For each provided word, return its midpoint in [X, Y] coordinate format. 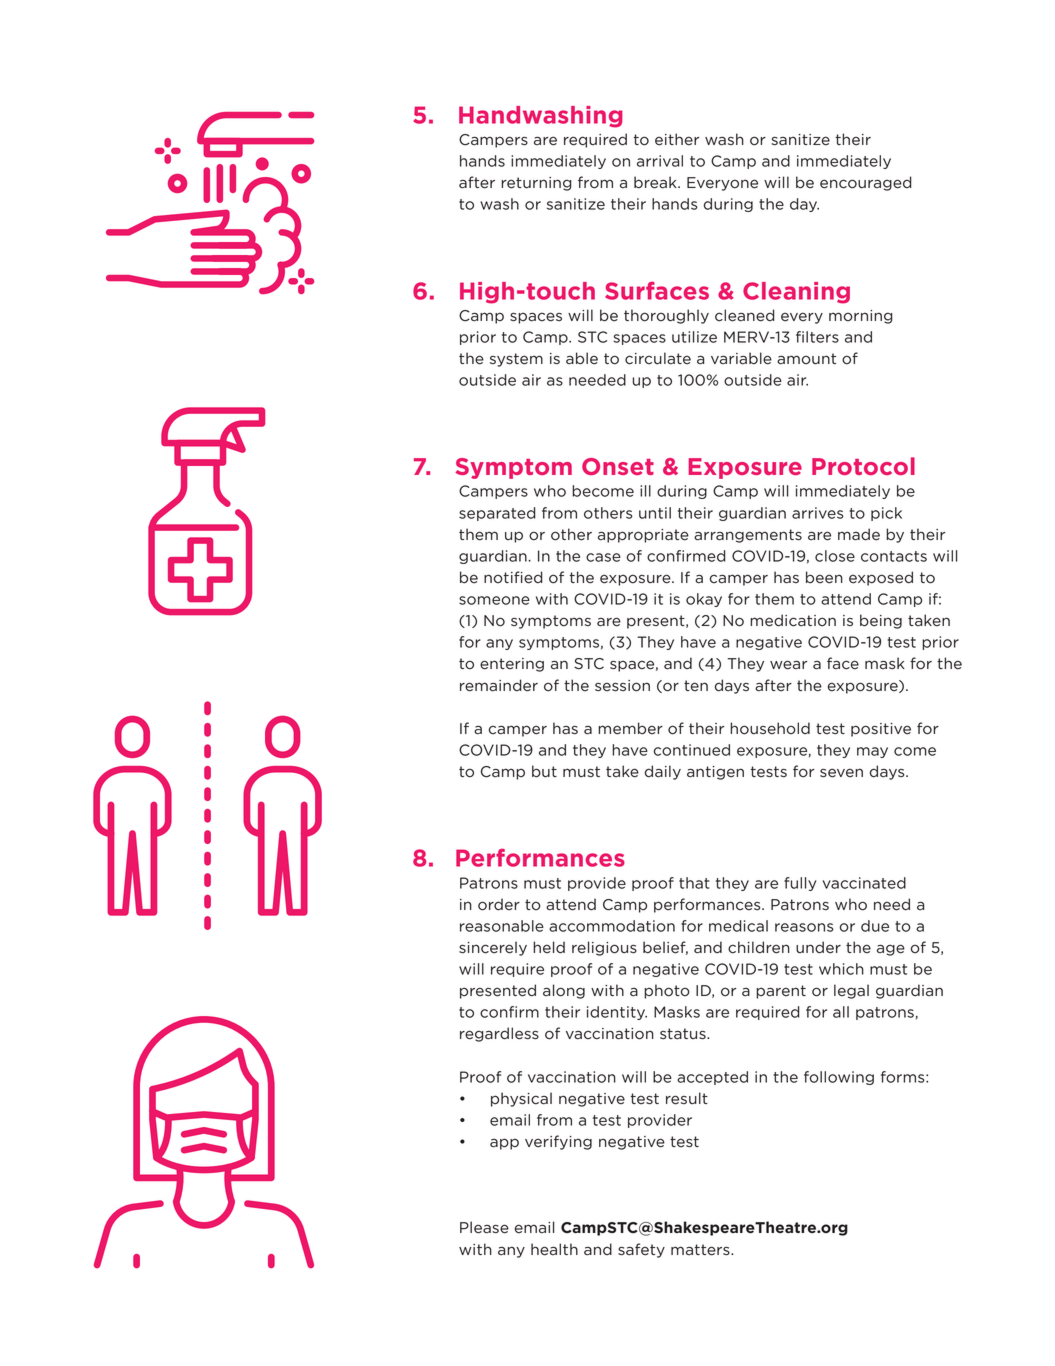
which [841, 969]
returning [536, 184]
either [677, 139]
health [554, 1249]
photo [667, 991]
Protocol [863, 466]
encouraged [866, 183]
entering [512, 665]
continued [691, 750]
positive [881, 730]
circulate [658, 358]
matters [701, 1250]
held [549, 947]
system [516, 360]
